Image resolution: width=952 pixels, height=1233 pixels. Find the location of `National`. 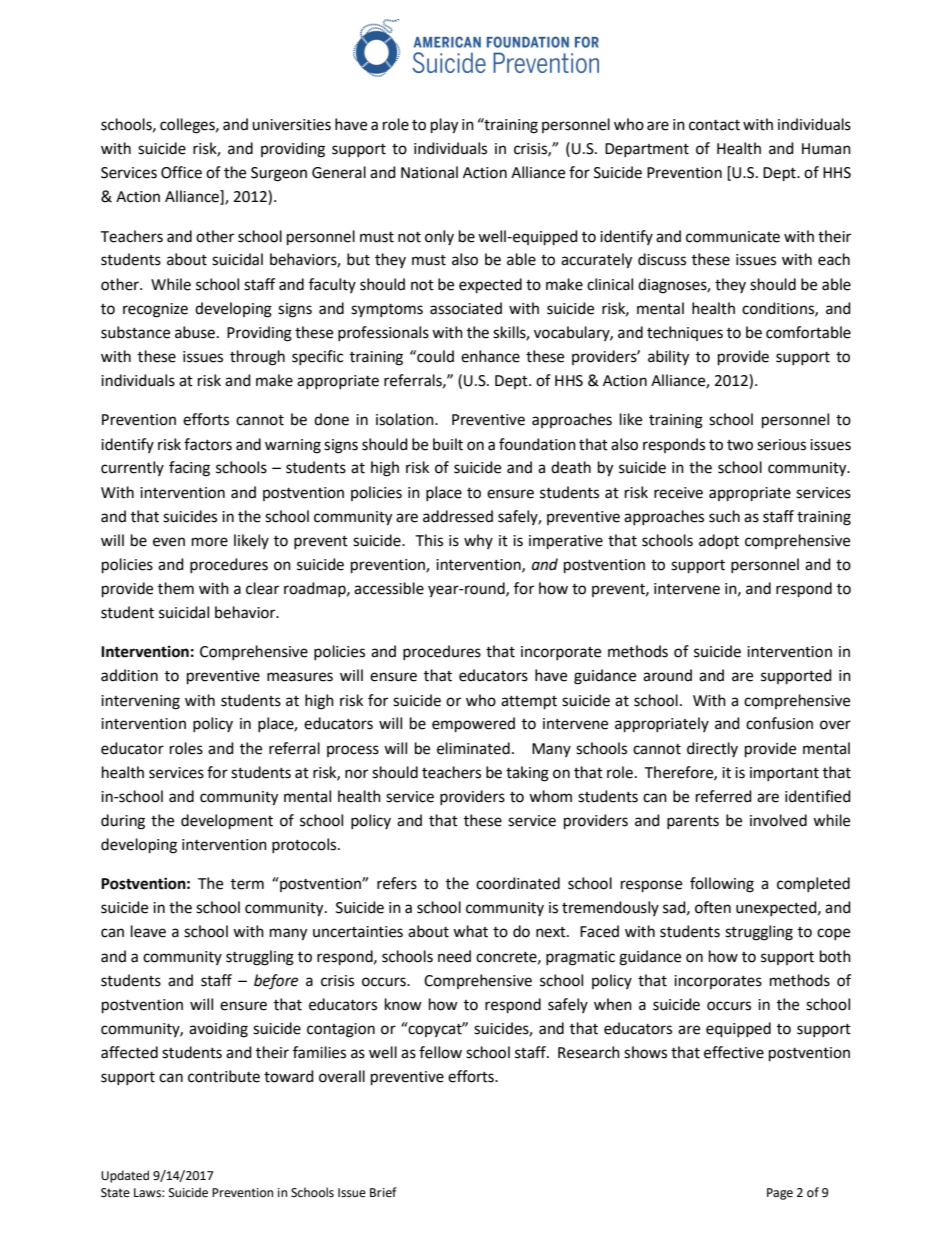

National is located at coordinates (429, 172).
